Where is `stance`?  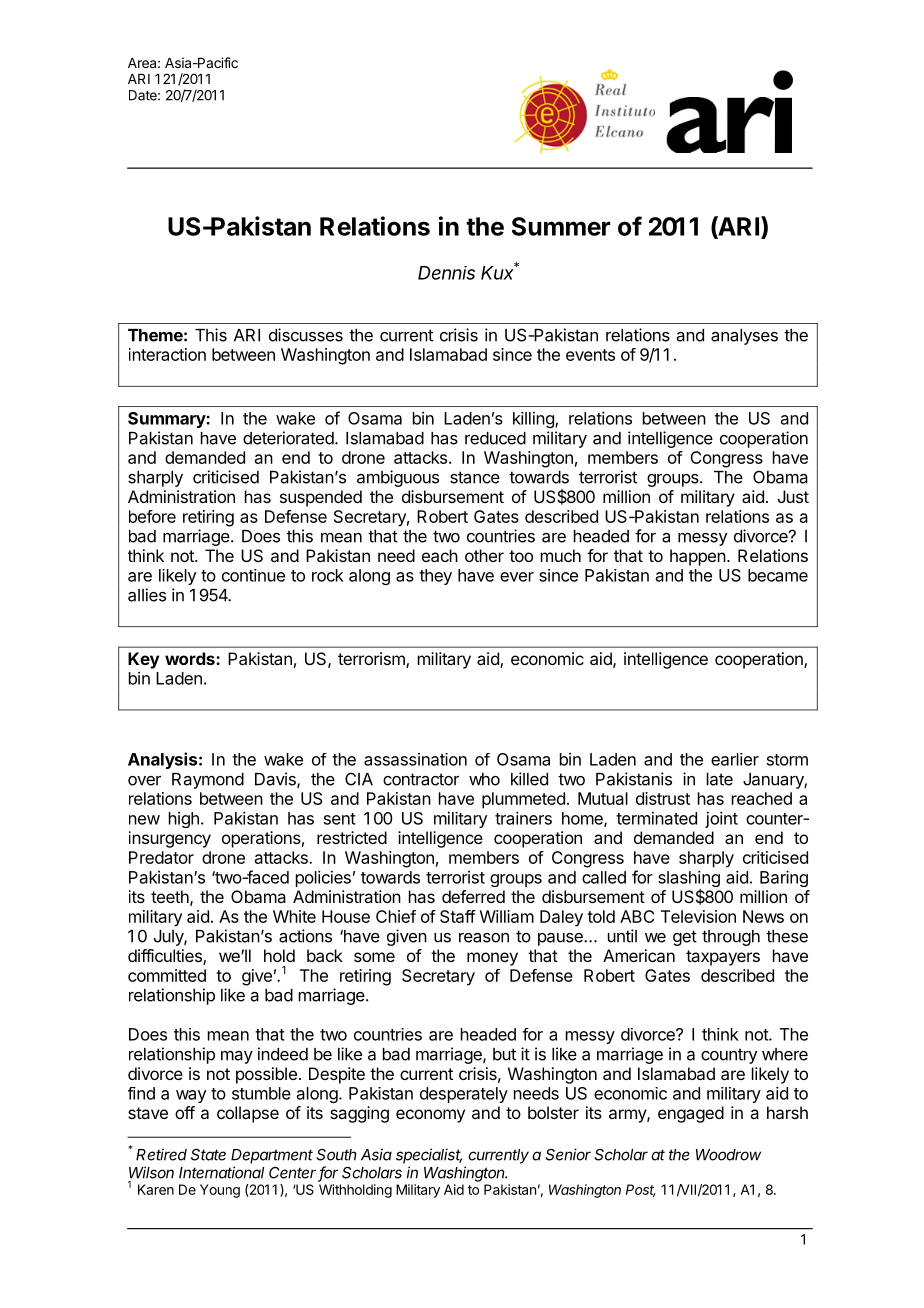 stance is located at coordinates (475, 477).
